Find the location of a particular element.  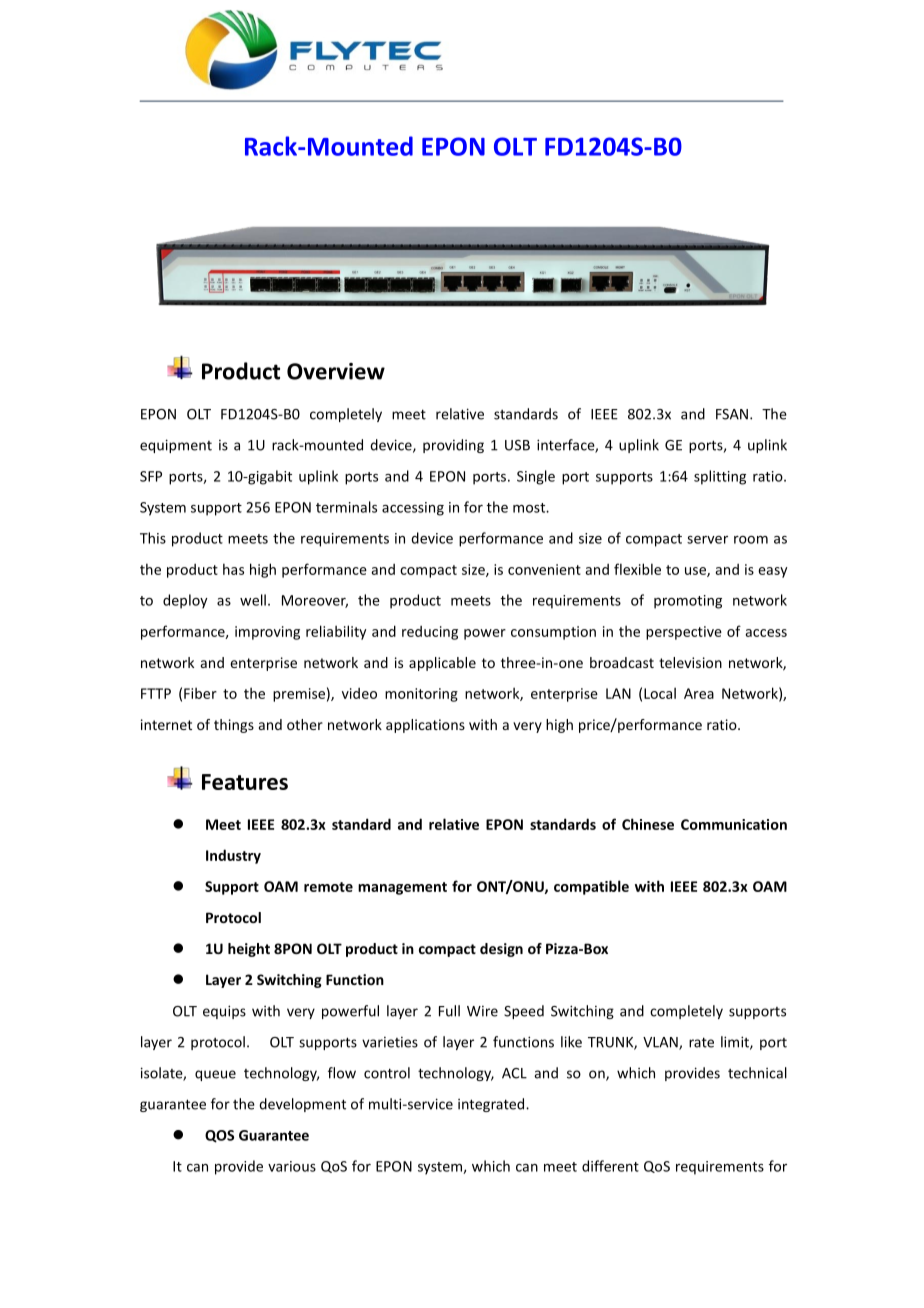

various is located at coordinates (292, 1166).
